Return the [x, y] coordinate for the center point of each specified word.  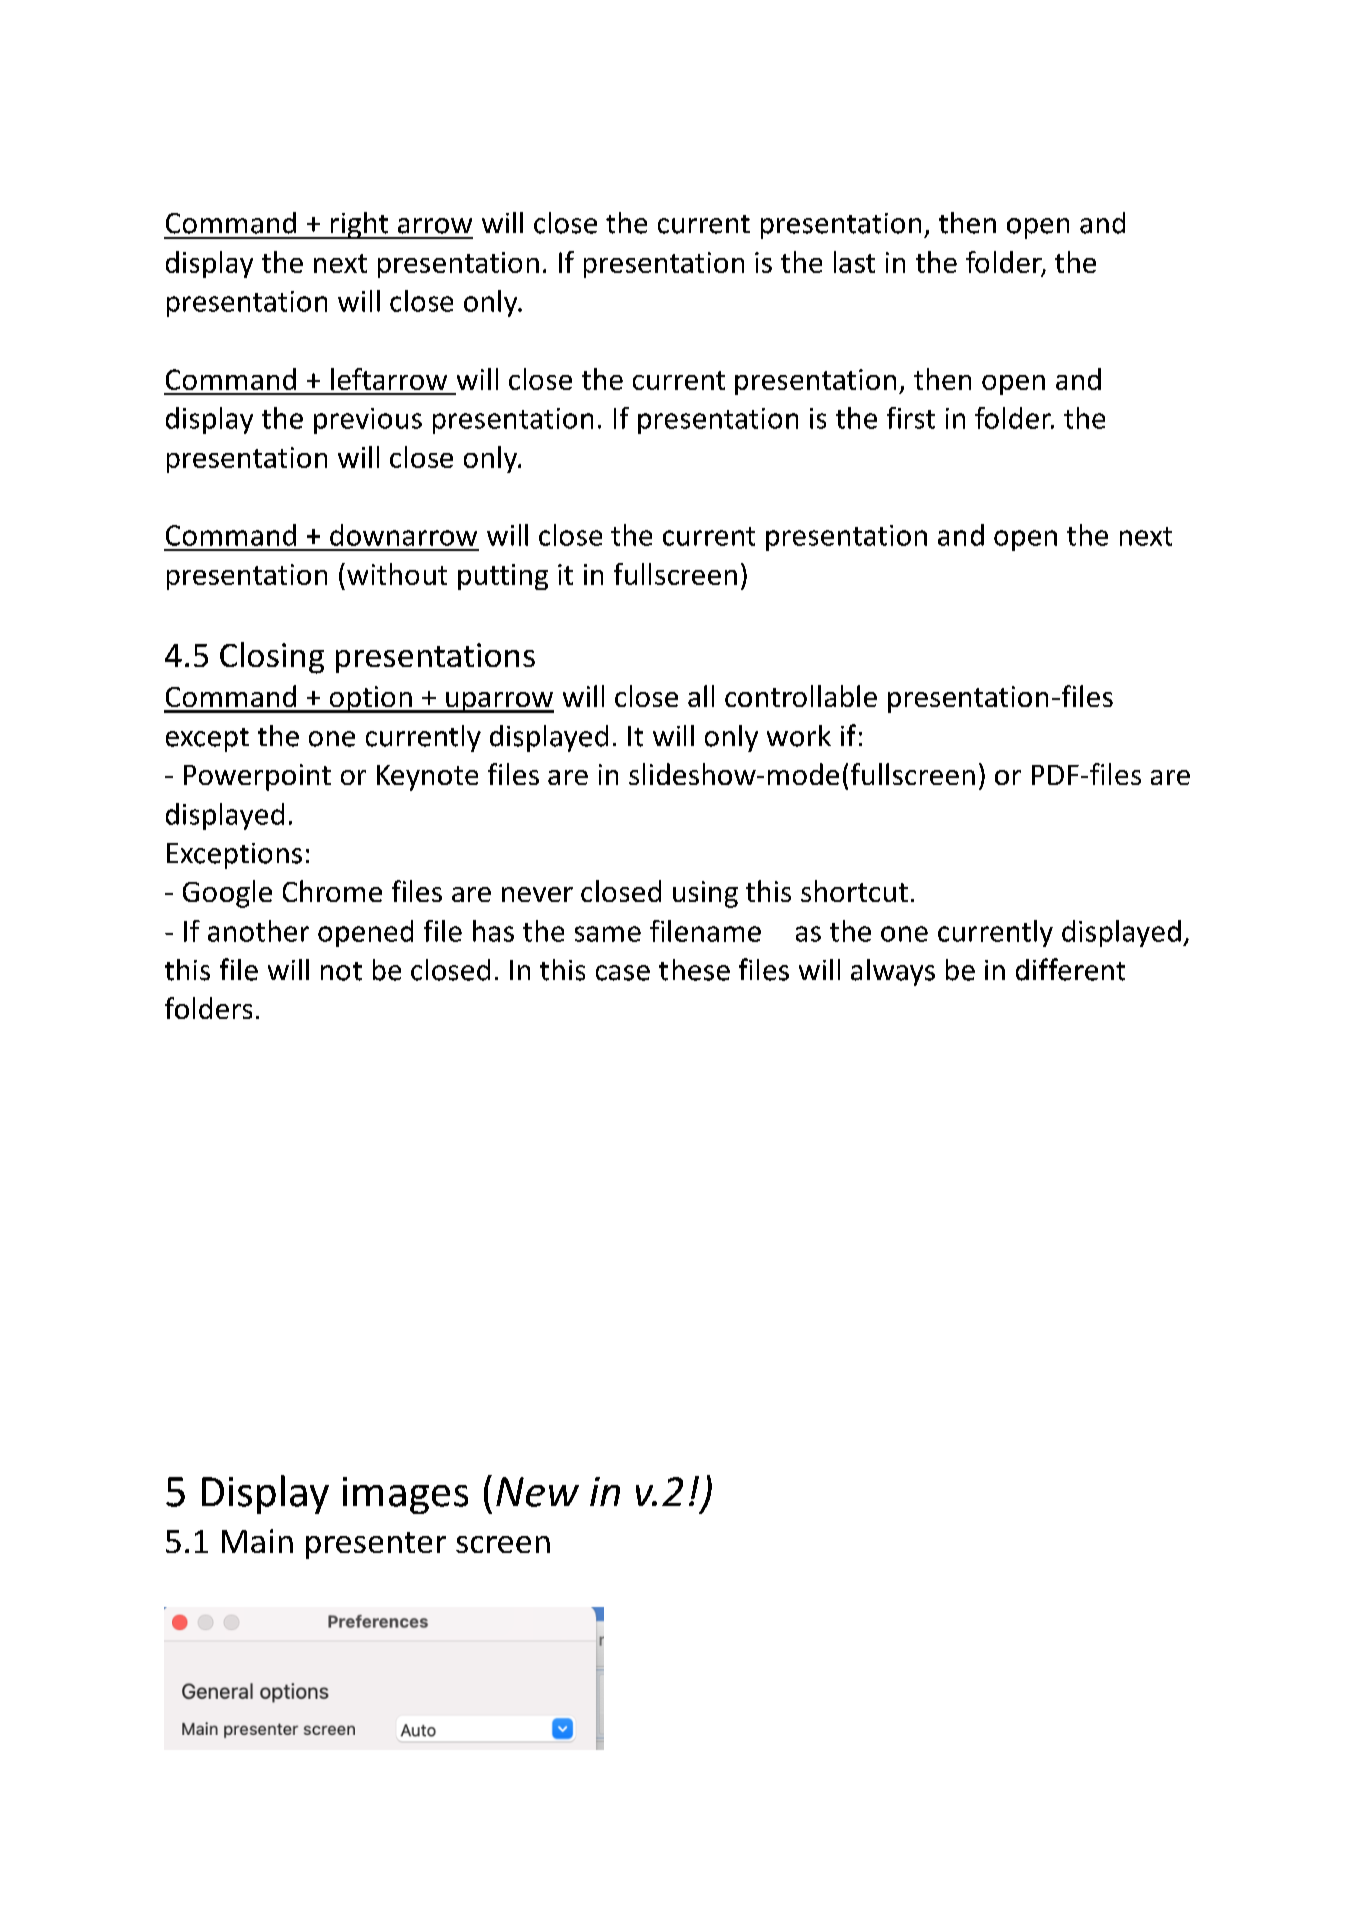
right [359, 225]
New [537, 1492]
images [405, 1495]
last [854, 262]
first [911, 418]
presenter [376, 1545]
